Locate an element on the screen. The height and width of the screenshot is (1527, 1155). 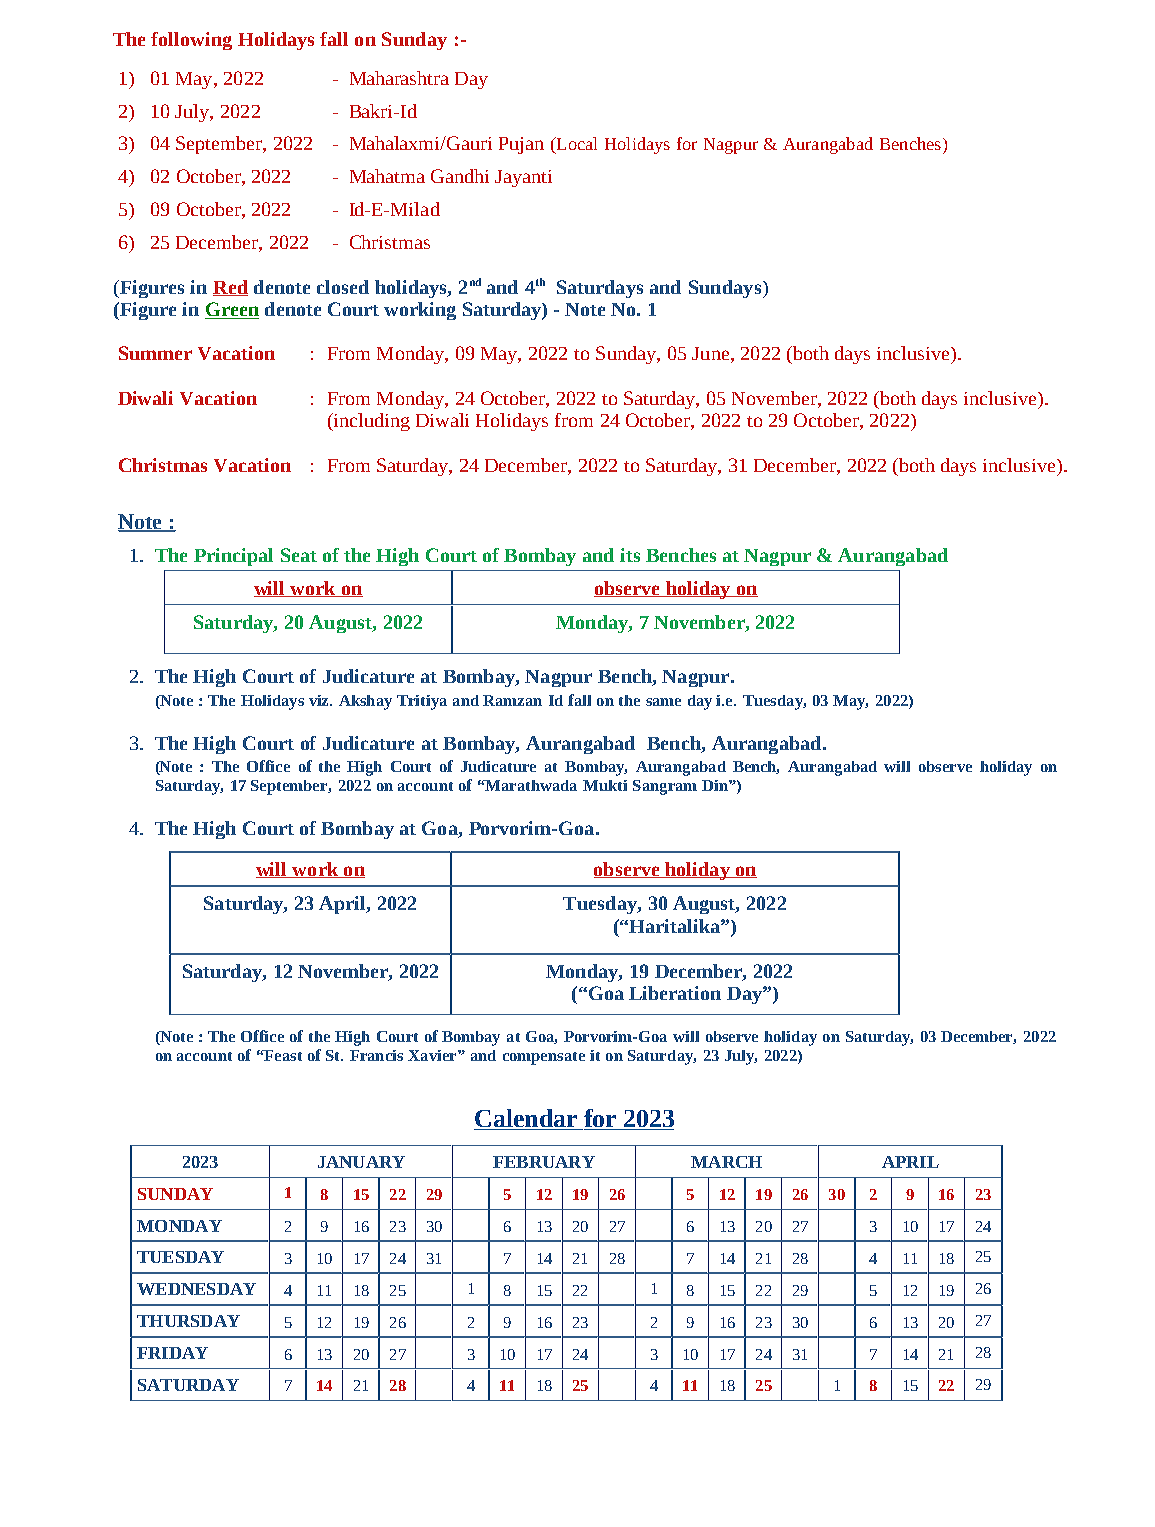
JANUARY is located at coordinates (361, 1162).
